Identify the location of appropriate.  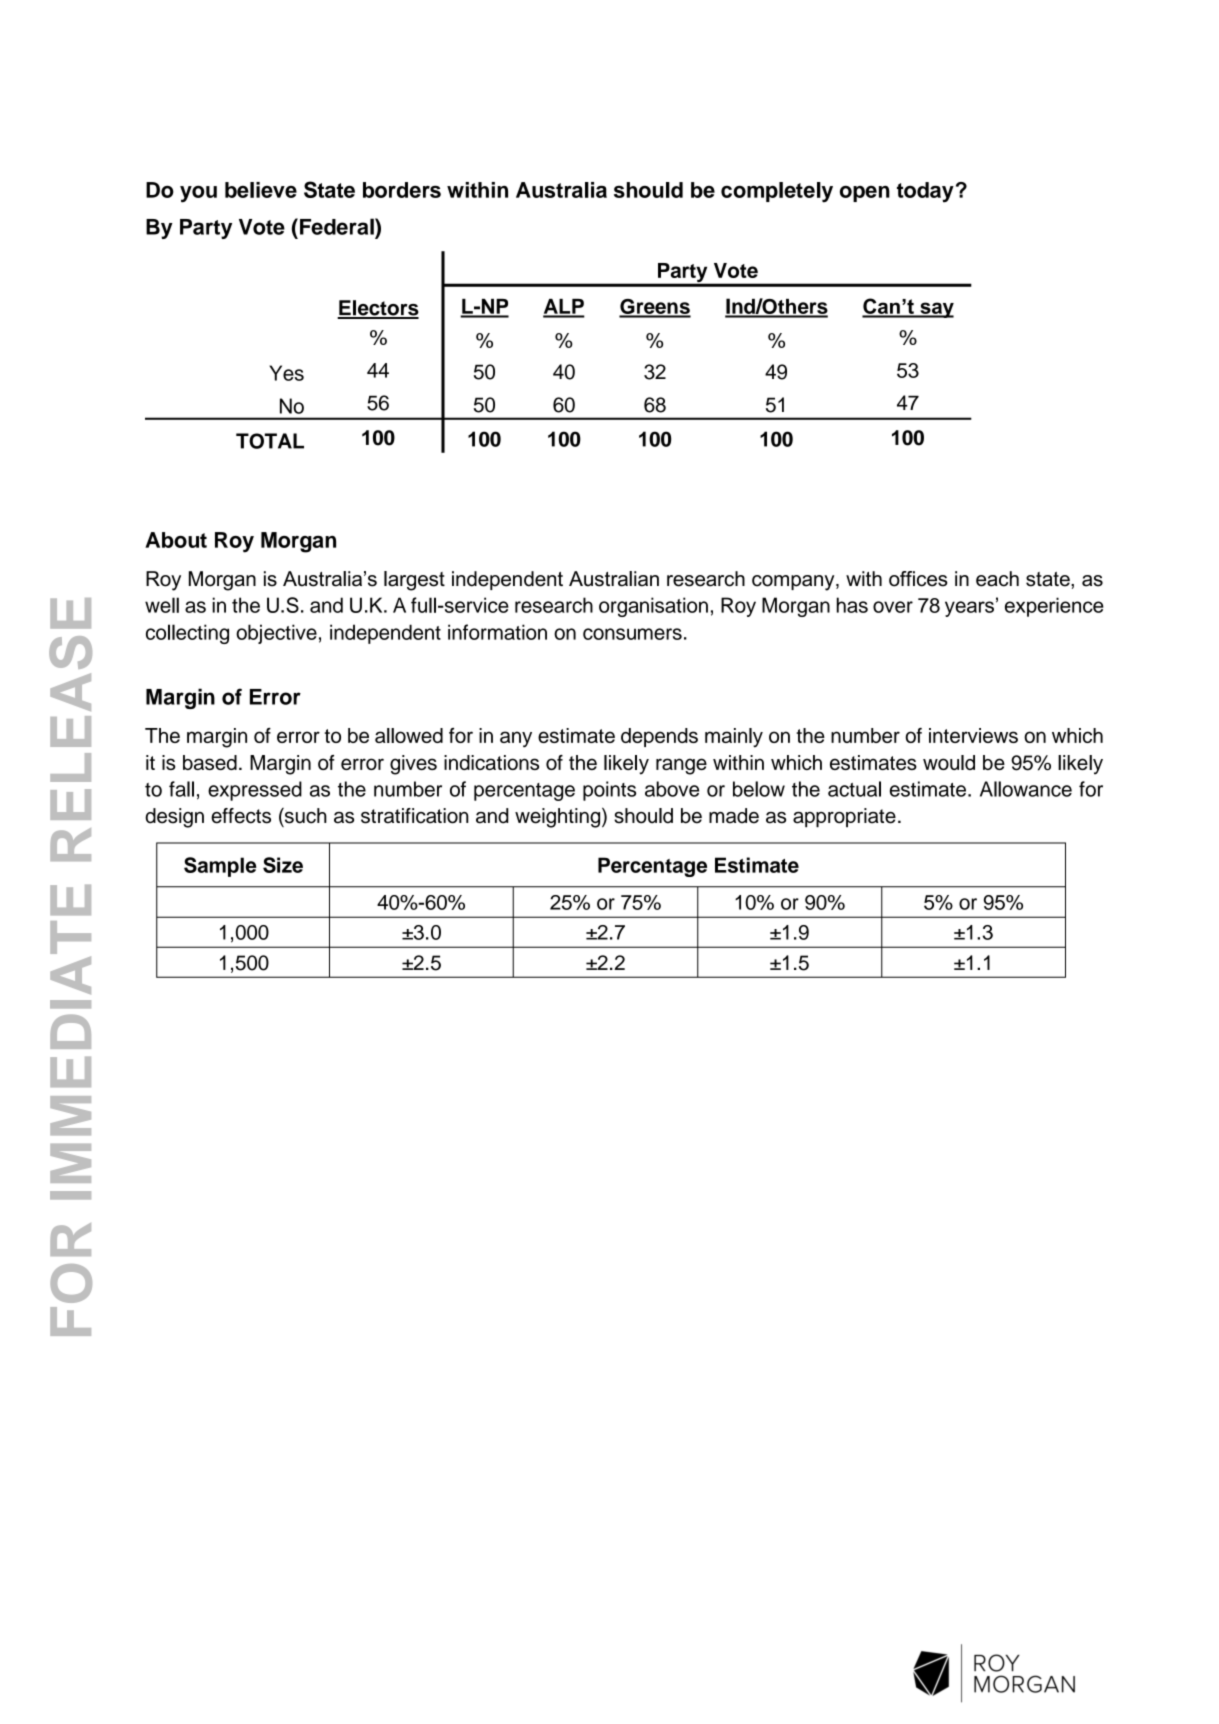
(844, 818).
